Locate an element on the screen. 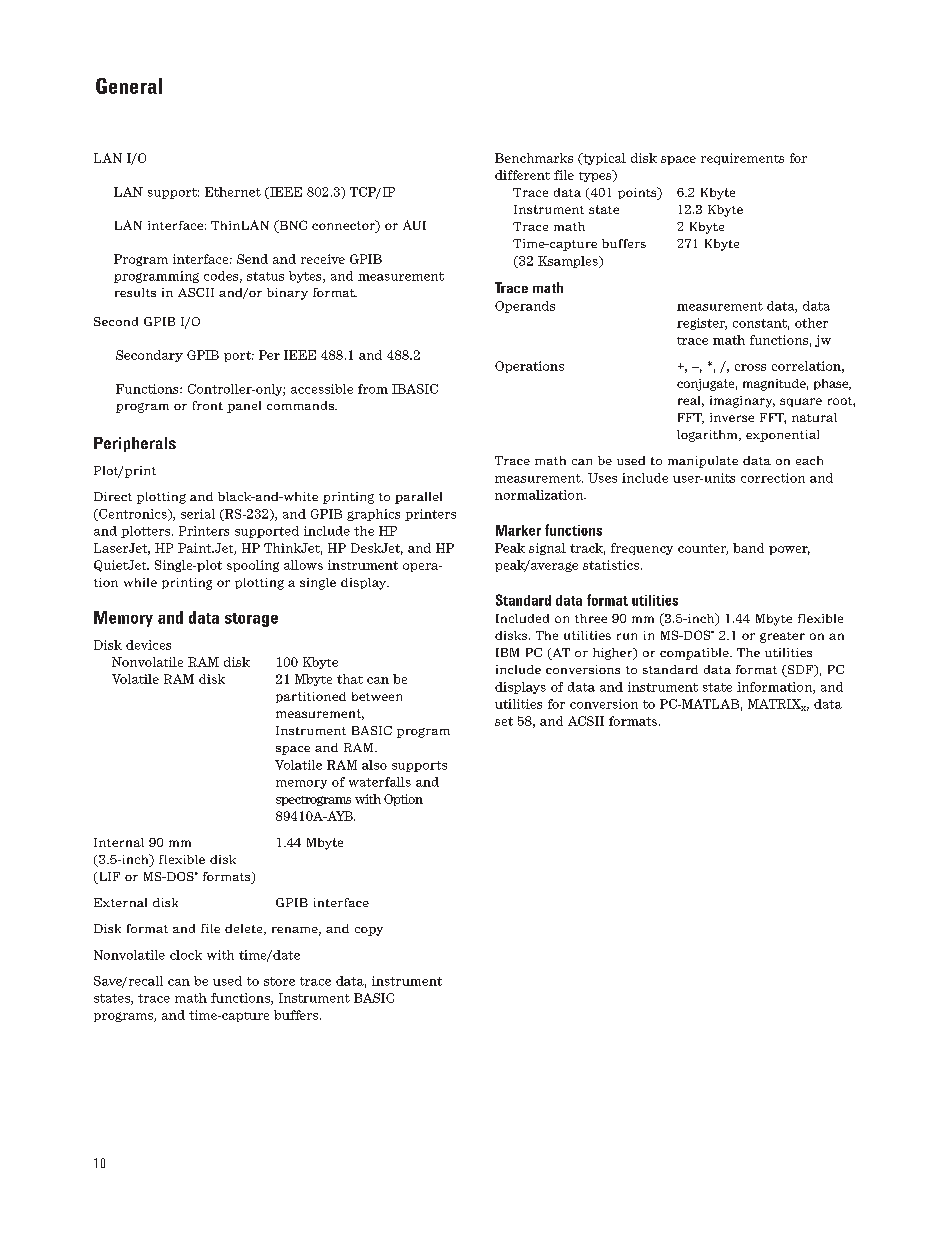 The width and height of the screenshot is (952, 1233). requirements is located at coordinates (742, 159).
